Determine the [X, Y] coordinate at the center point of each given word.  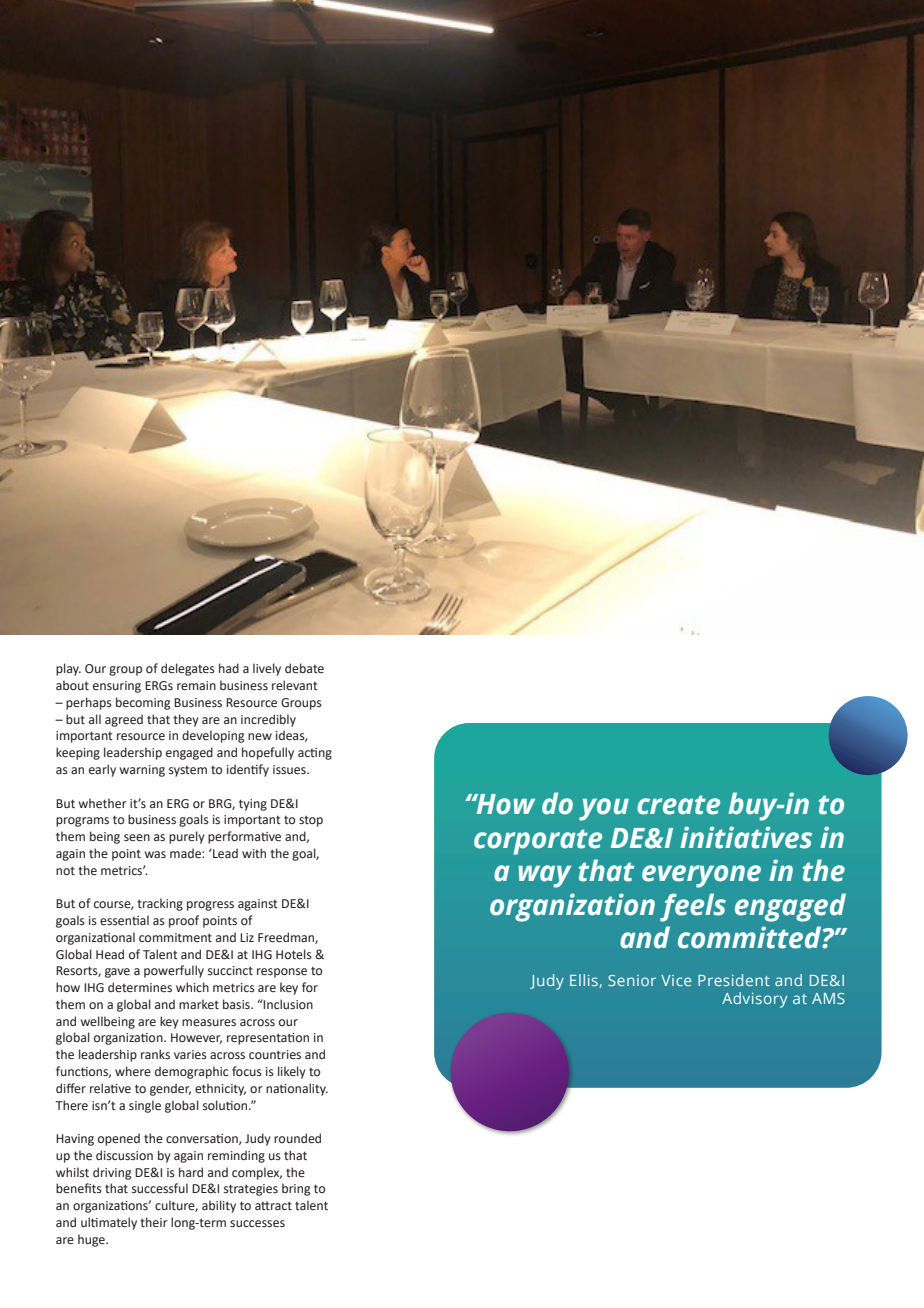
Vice [676, 980]
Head [110, 954]
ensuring [117, 687]
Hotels [294, 954]
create [678, 805]
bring [296, 1189]
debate [304, 668]
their [154, 1222]
